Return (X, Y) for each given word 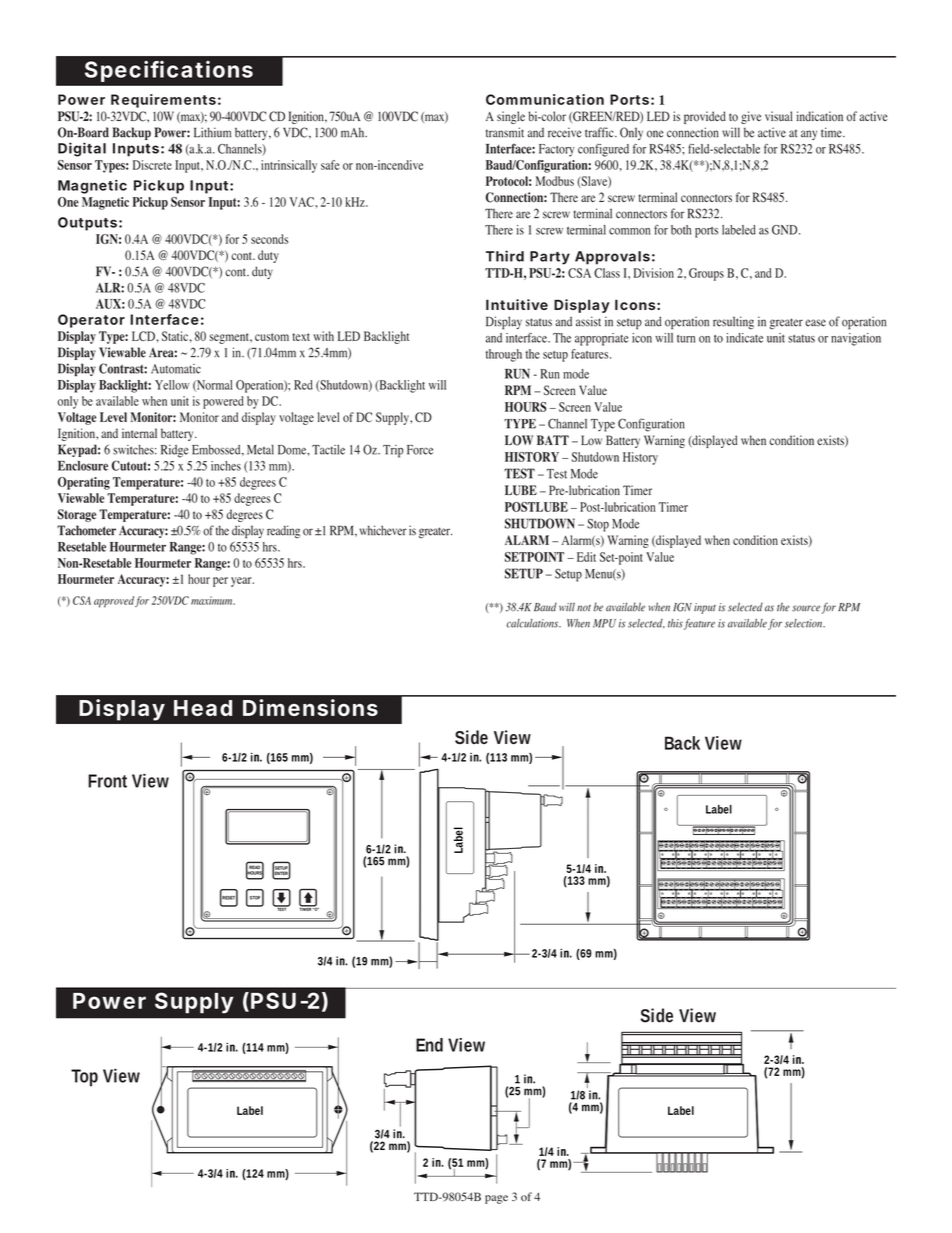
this (675, 623)
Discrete (152, 165)
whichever (383, 530)
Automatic (176, 369)
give (751, 117)
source (806, 608)
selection (805, 623)
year (242, 582)
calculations (533, 623)
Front (107, 781)
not (584, 608)
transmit (505, 132)
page (496, 1199)
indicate (744, 338)
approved (114, 602)
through (504, 355)
